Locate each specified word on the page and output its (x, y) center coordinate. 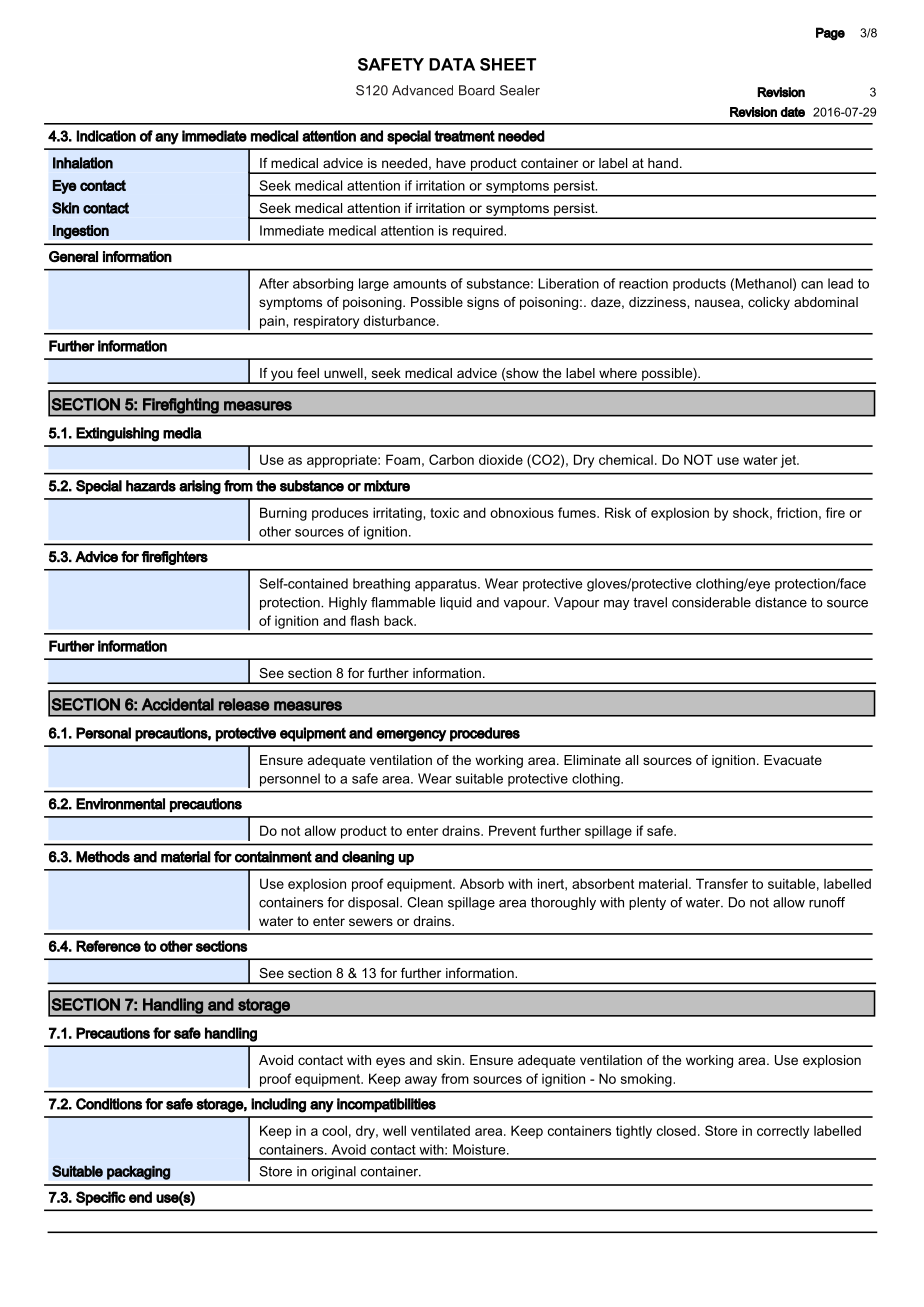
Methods (103, 857)
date (792, 112)
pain (272, 322)
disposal (374, 903)
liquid (456, 603)
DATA (452, 64)
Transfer (722, 883)
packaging (139, 1172)
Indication (106, 136)
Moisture (480, 1149)
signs (483, 303)
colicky (769, 303)
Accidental (178, 704)
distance (781, 602)
